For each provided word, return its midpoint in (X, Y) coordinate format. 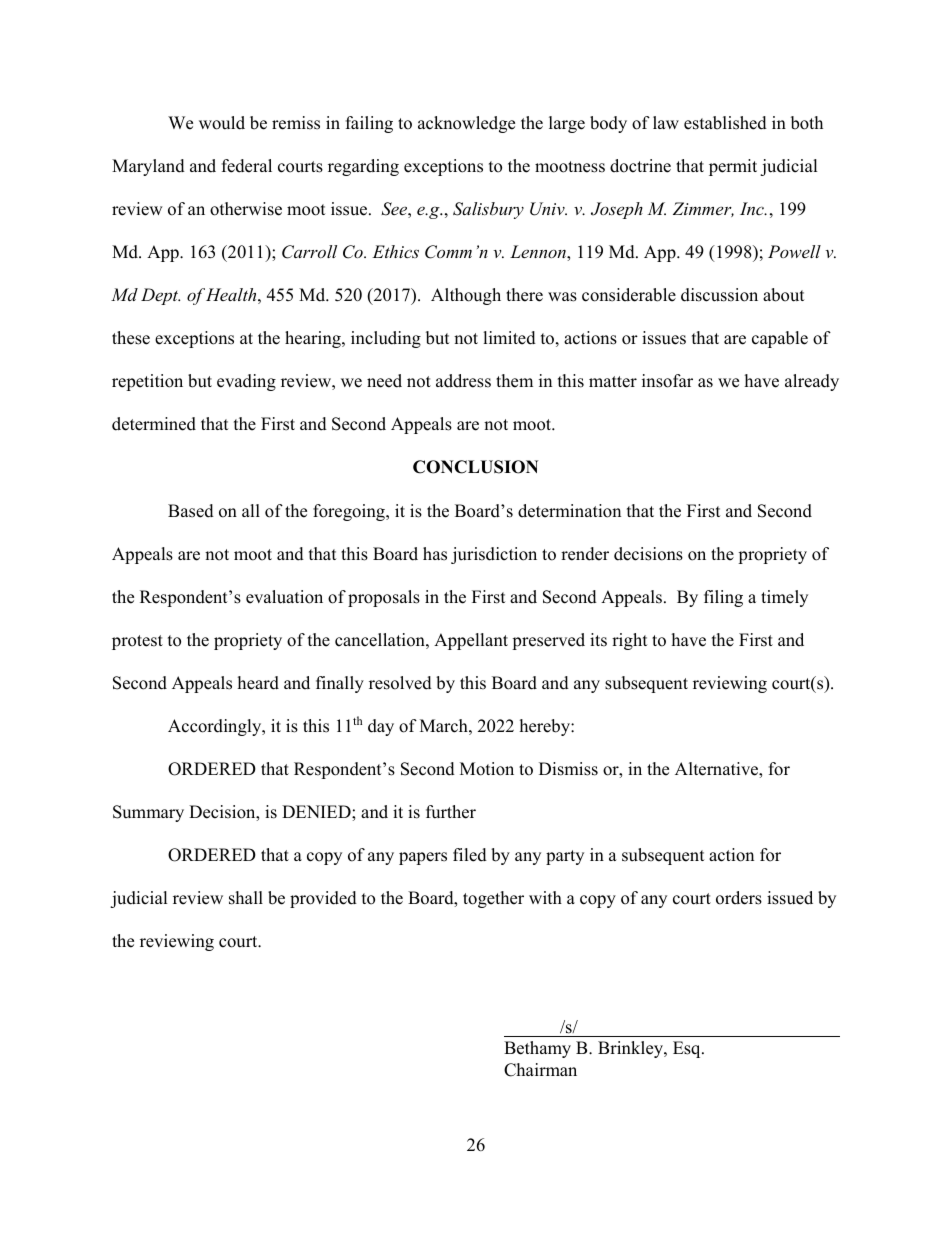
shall (246, 898)
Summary (148, 813)
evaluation (284, 597)
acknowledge (466, 124)
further (451, 812)
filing (723, 598)
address (463, 381)
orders (739, 898)
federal (247, 166)
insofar (667, 381)
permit (733, 167)
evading (246, 382)
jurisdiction (494, 555)
